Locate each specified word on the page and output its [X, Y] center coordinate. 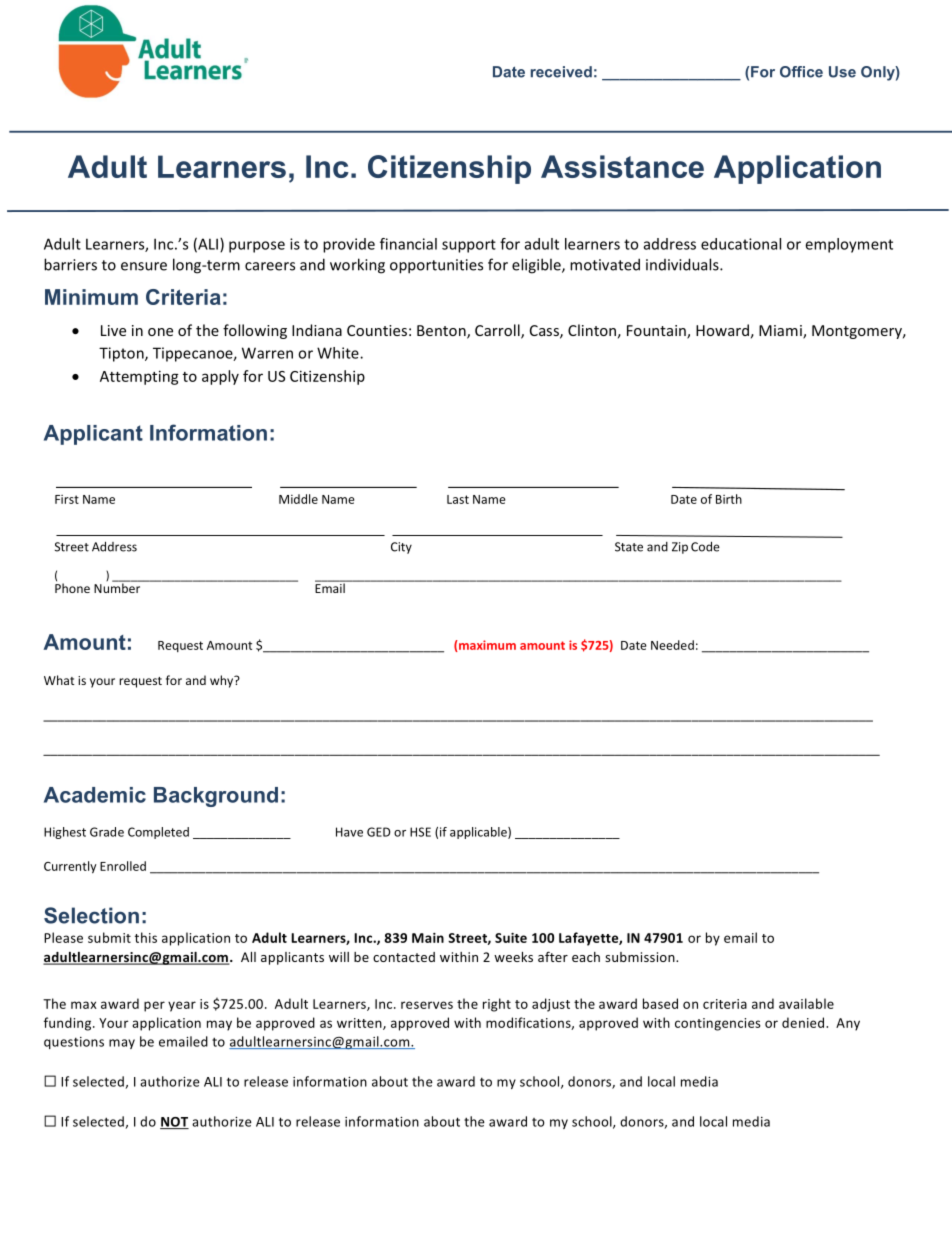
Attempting [139, 377]
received [561, 72]
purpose [257, 247]
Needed [672, 645]
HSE [420, 832]
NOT [174, 1123]
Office [801, 72]
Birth [729, 499]
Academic [95, 795]
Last [458, 499]
